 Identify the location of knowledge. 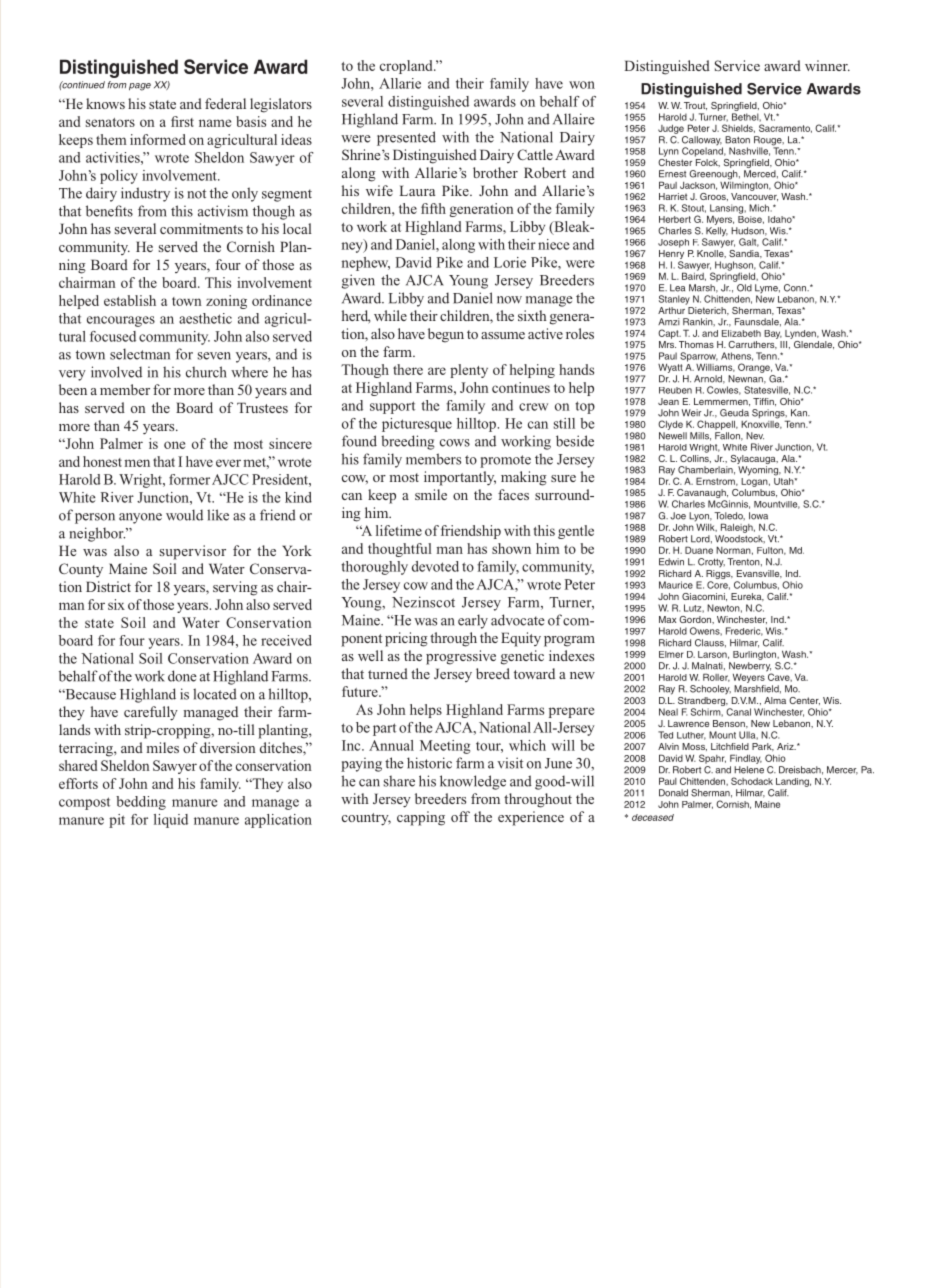
(473, 782).
